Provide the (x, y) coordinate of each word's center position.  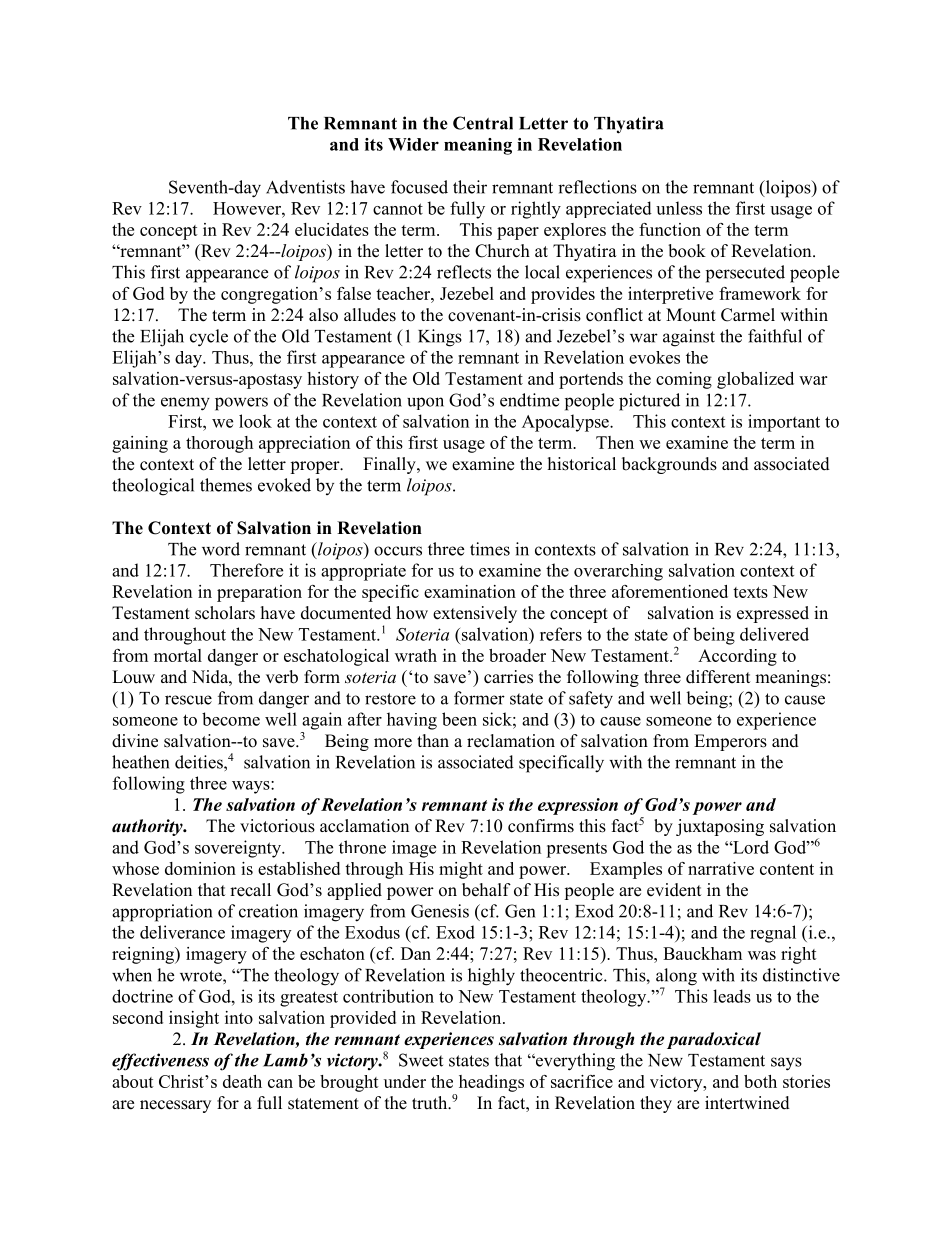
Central (483, 123)
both (760, 1081)
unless (679, 208)
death (242, 1081)
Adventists (305, 187)
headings (491, 1083)
